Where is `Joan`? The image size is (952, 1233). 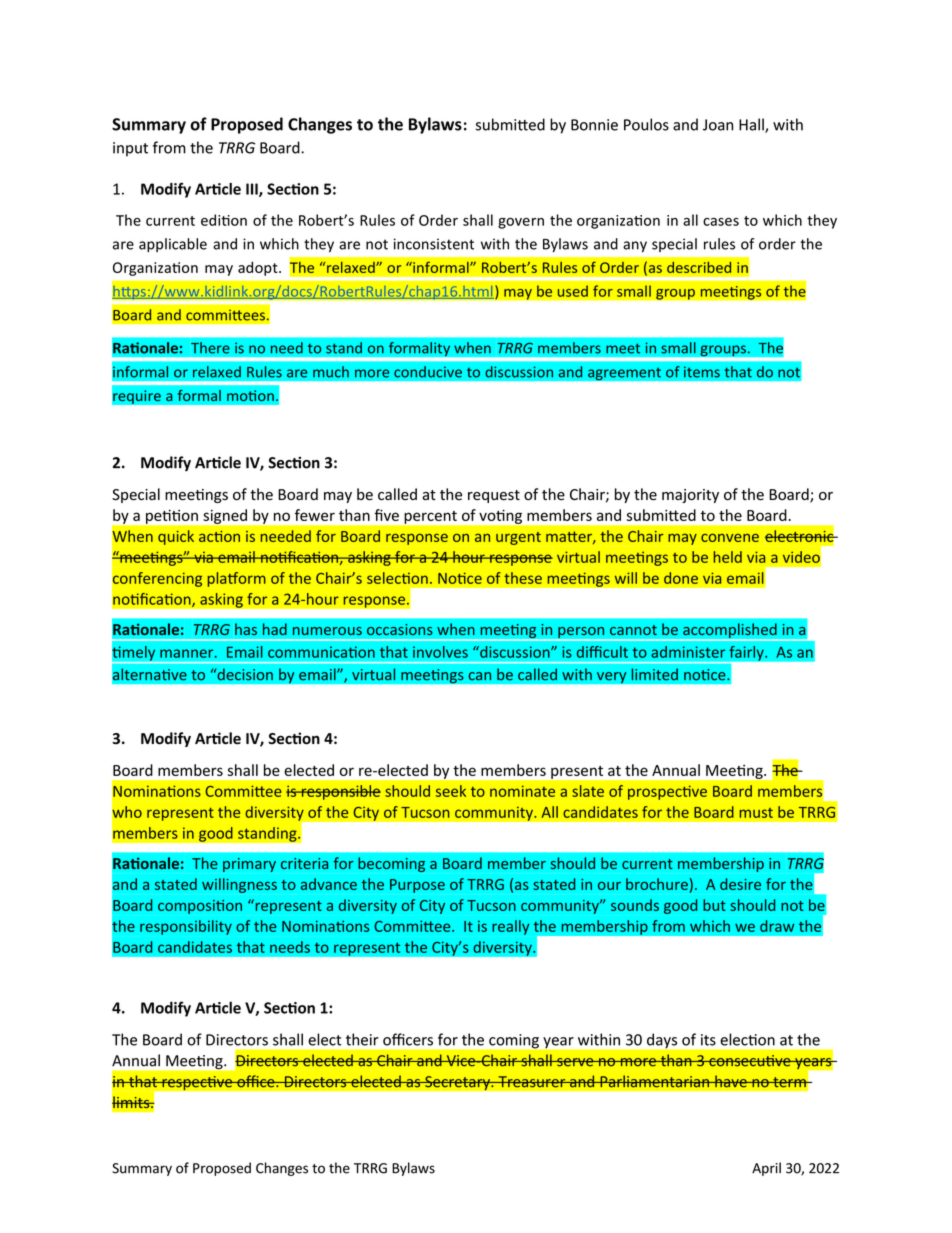
Joan is located at coordinates (718, 125).
